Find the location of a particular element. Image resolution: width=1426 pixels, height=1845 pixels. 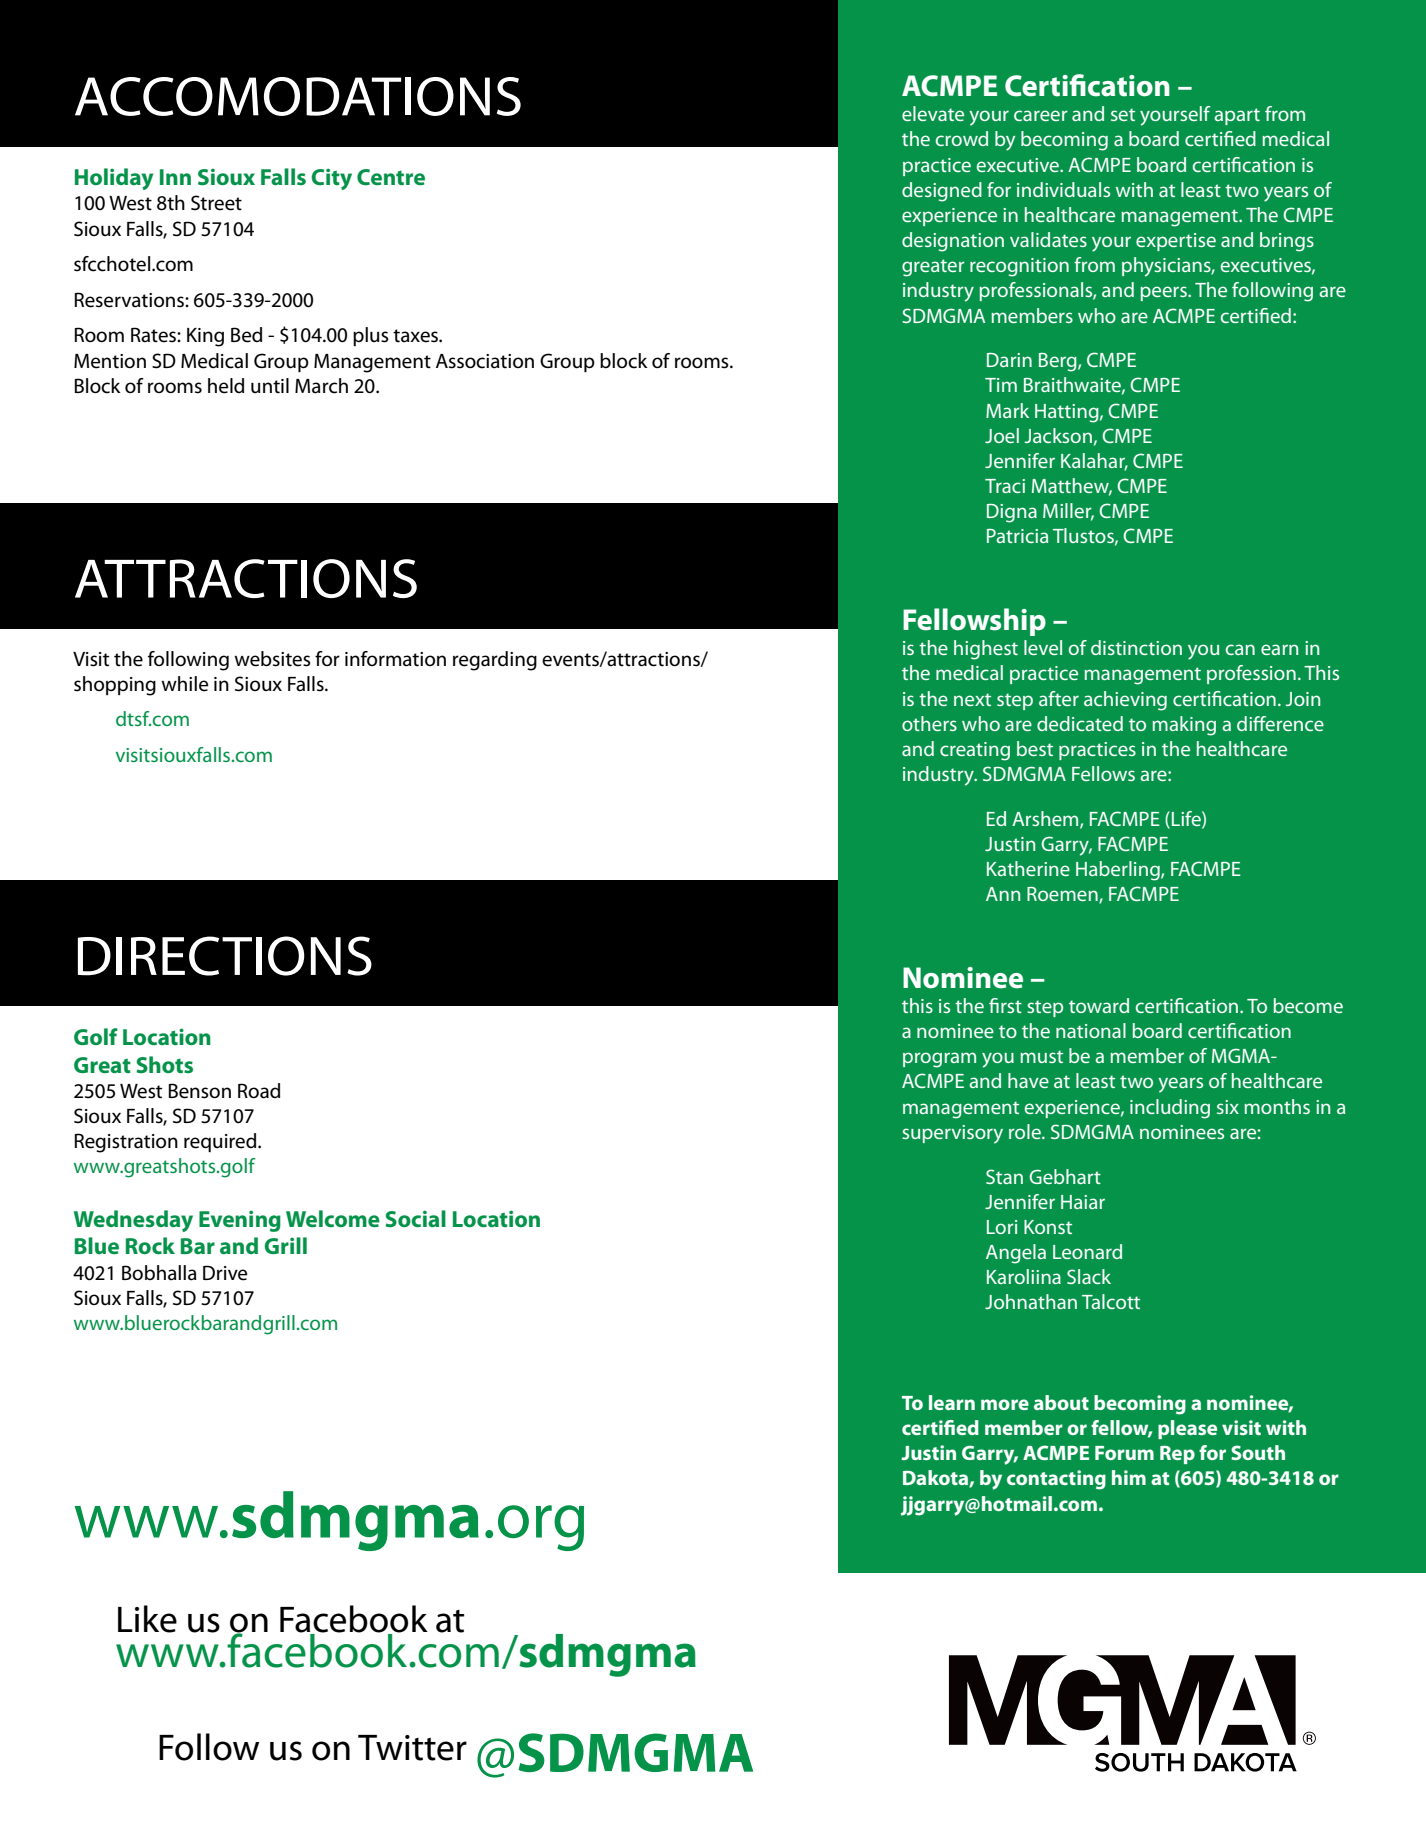

set is located at coordinates (1123, 114).
